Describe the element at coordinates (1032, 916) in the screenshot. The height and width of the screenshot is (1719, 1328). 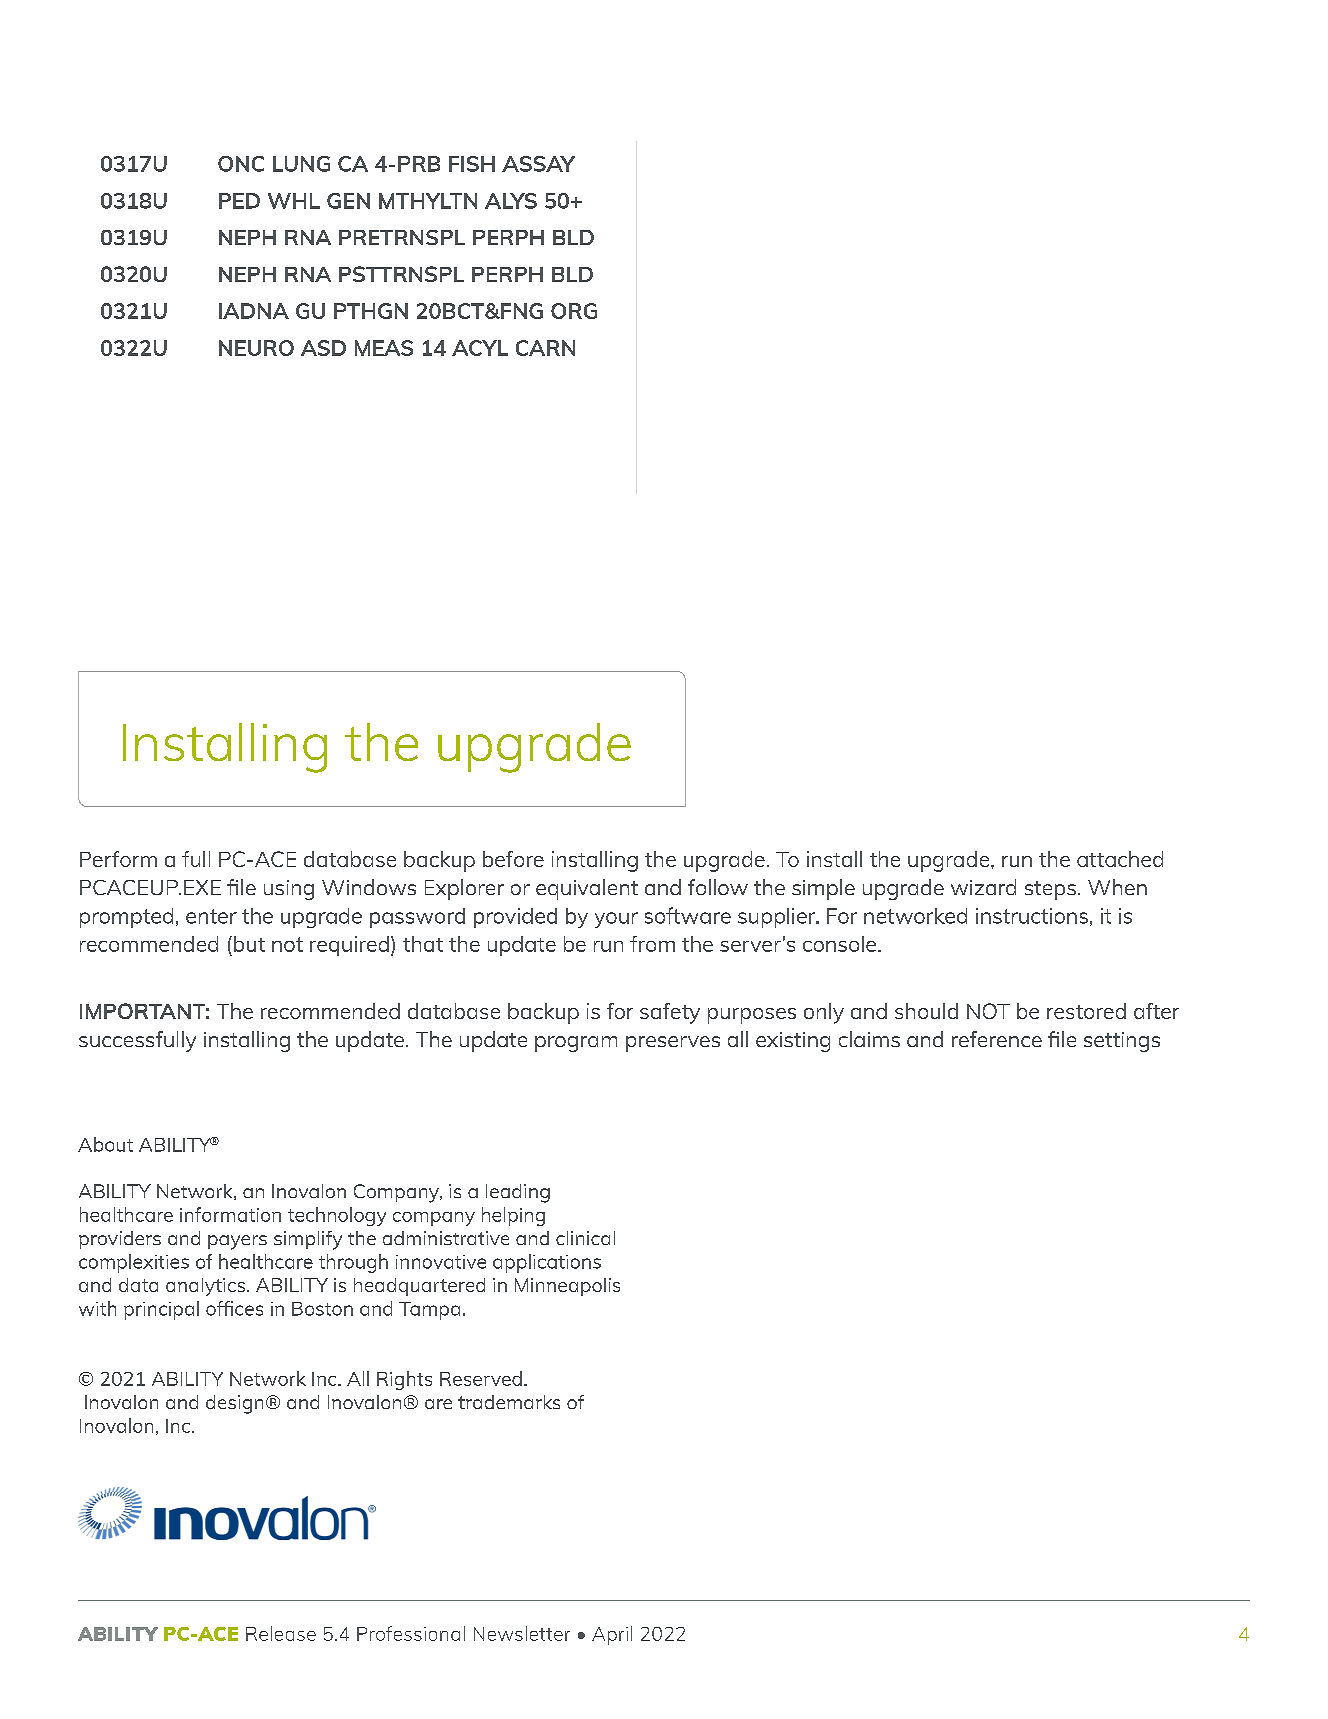
I see `instructions` at that location.
